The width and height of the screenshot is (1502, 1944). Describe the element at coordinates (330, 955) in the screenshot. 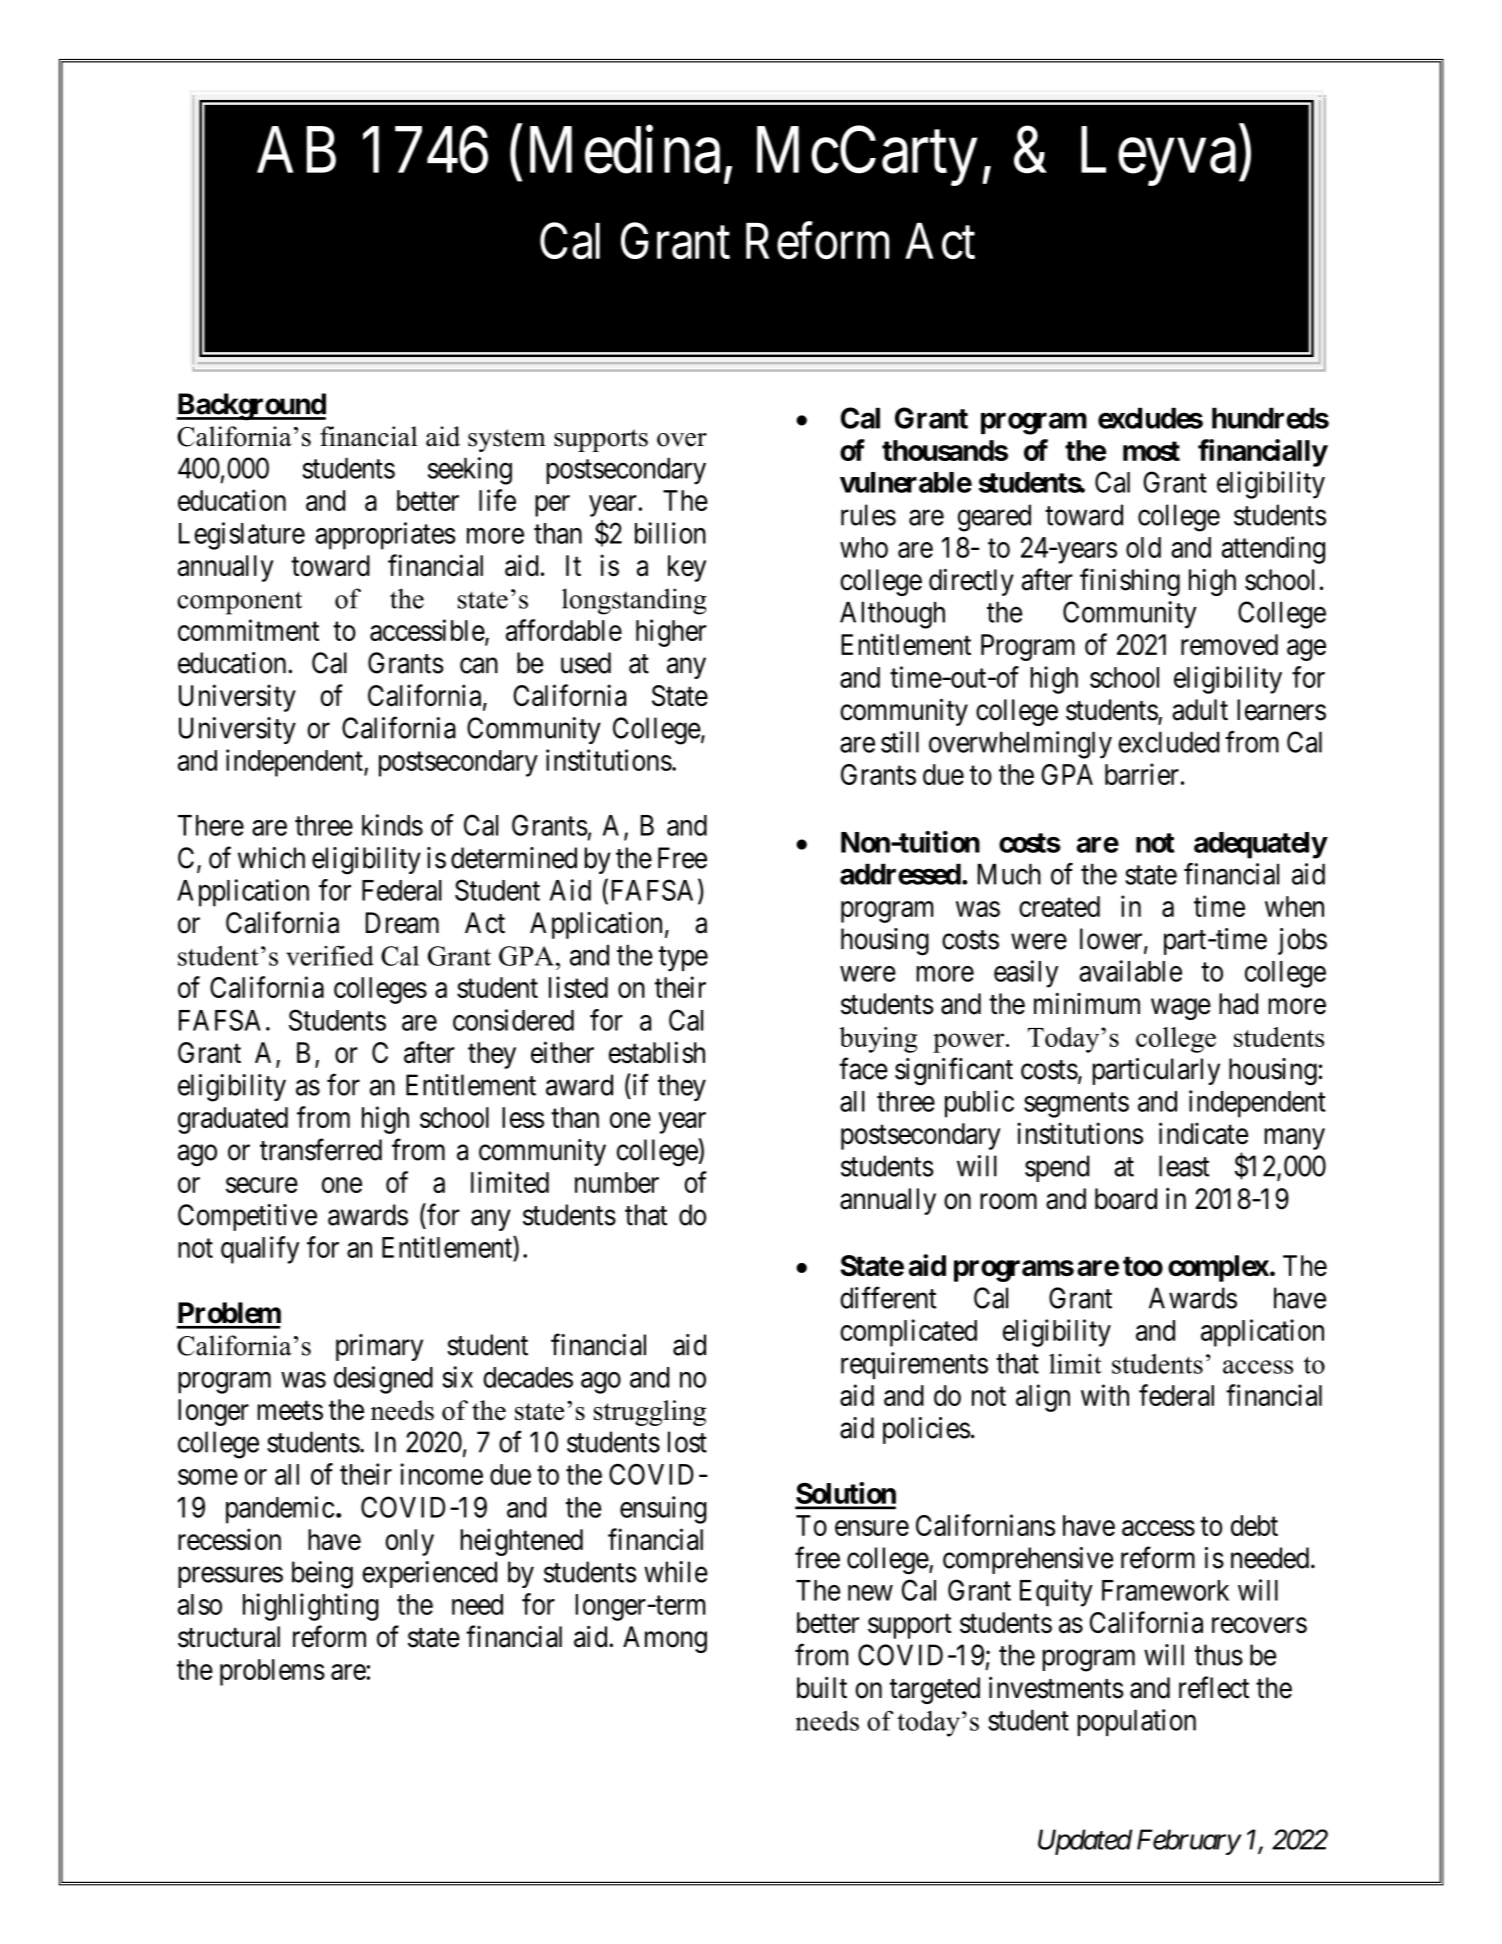

I see `verified` at that location.
